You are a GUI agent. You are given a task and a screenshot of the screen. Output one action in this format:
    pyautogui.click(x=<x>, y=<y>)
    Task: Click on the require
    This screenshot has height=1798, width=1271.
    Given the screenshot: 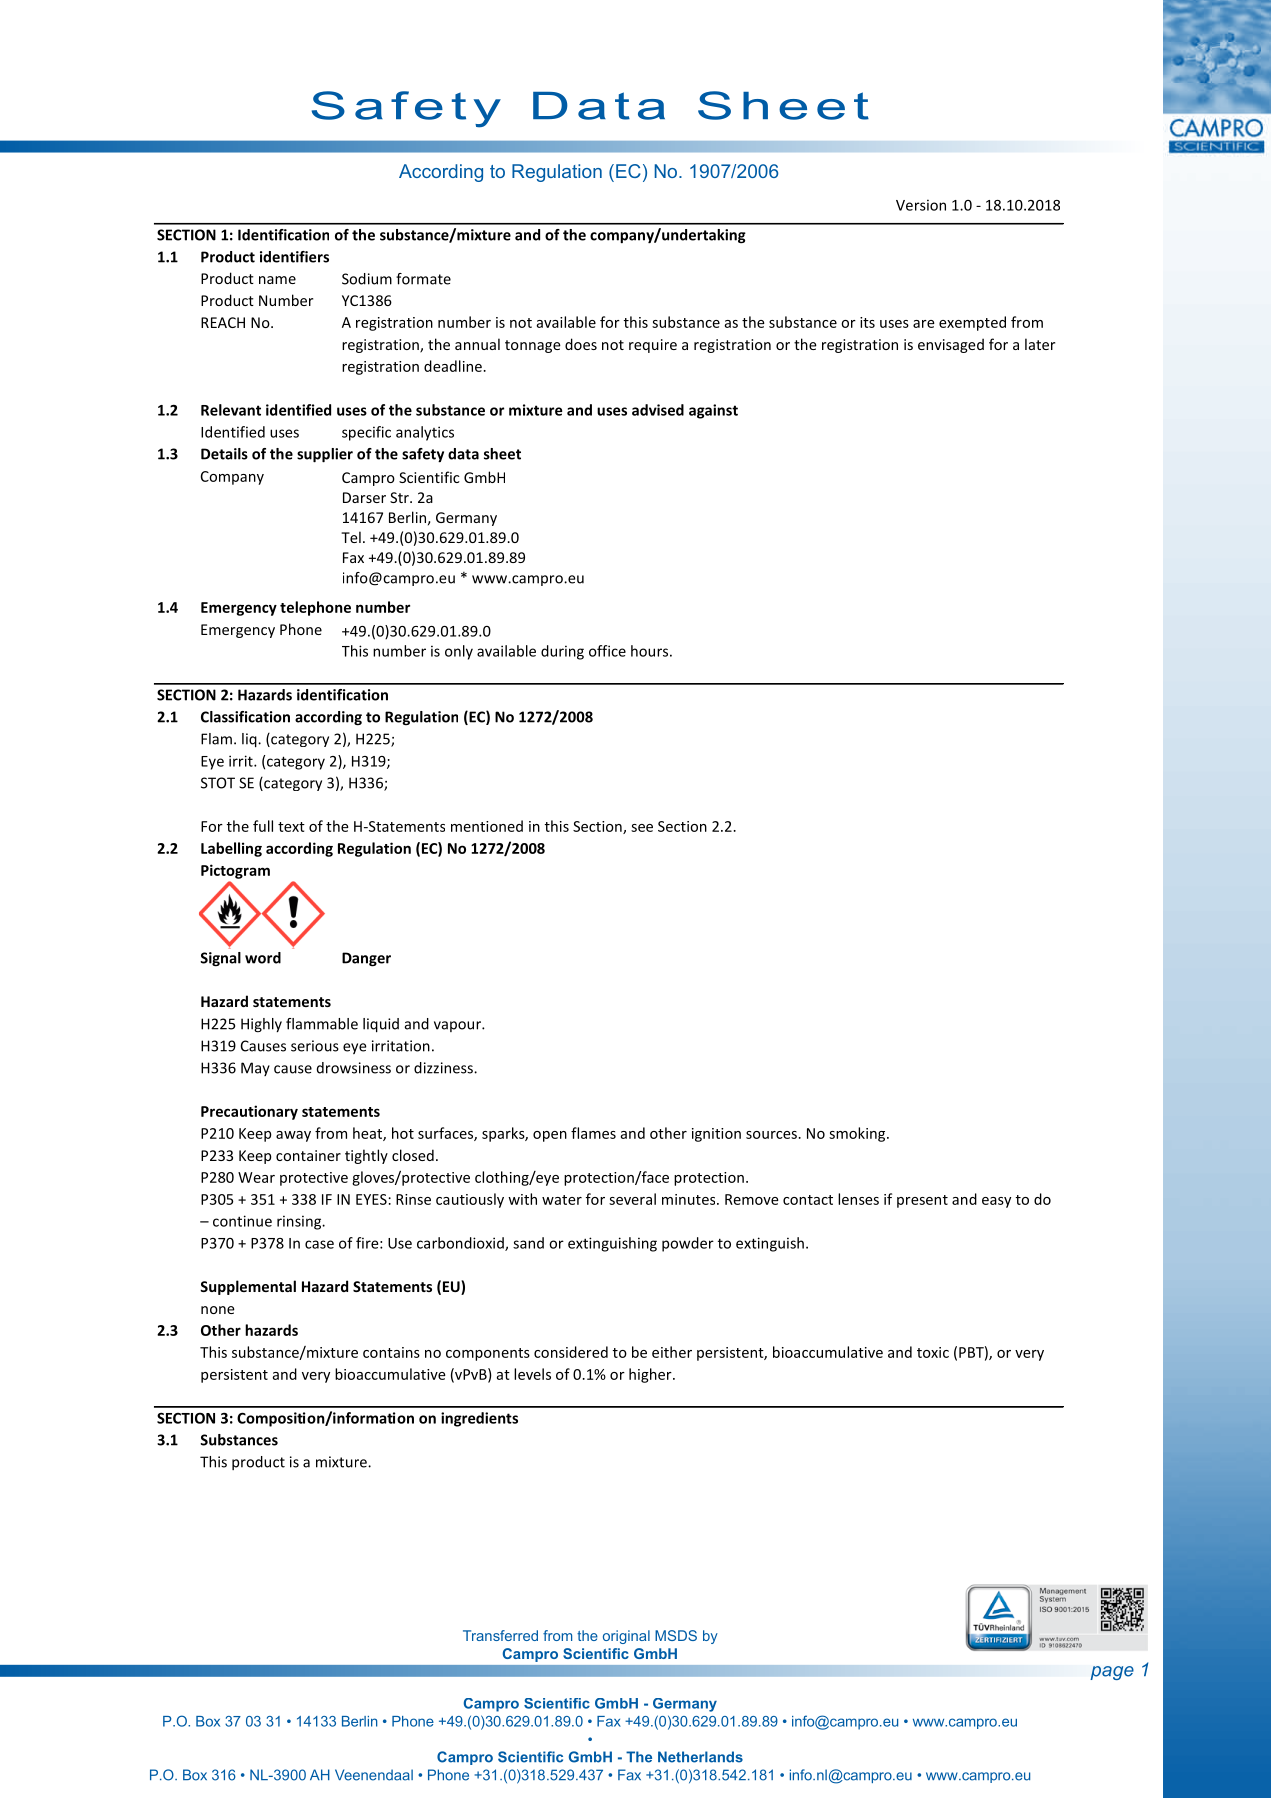 What is the action you would take?
    pyautogui.click(x=653, y=346)
